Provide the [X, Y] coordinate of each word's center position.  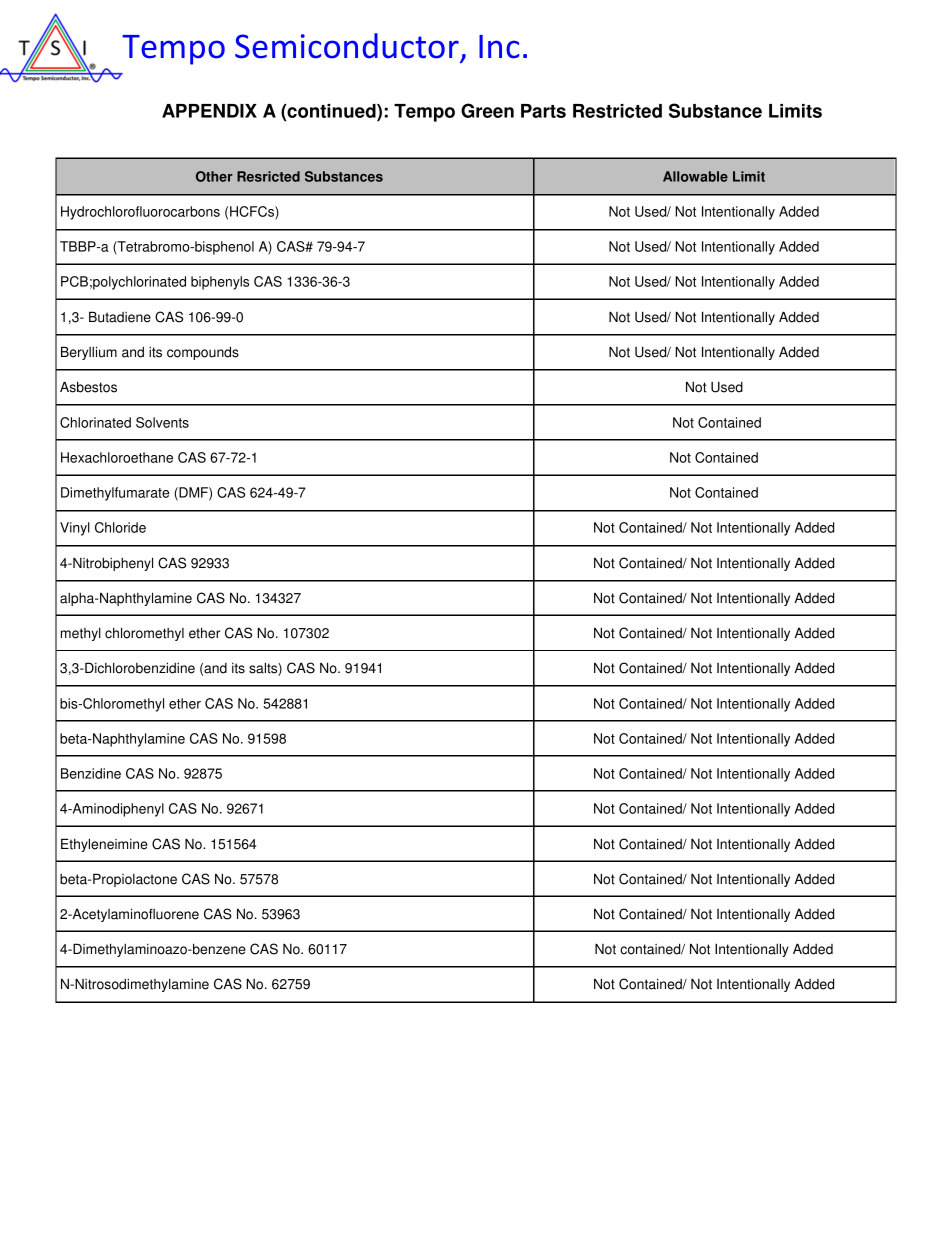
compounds [203, 353]
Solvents [162, 422]
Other [214, 176]
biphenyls [220, 283]
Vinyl [75, 529]
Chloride [120, 527]
